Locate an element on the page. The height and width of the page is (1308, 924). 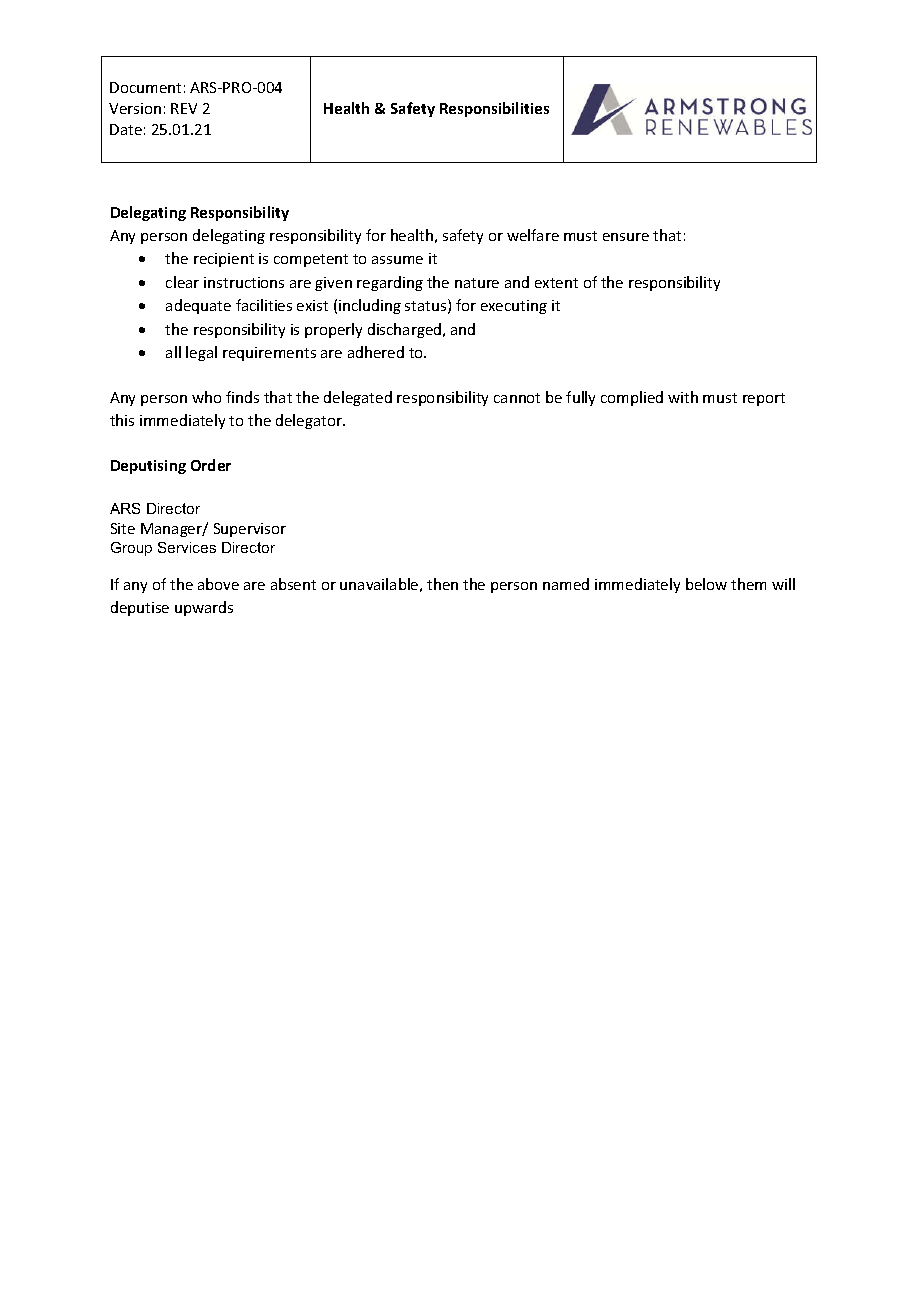
with is located at coordinates (683, 397).
